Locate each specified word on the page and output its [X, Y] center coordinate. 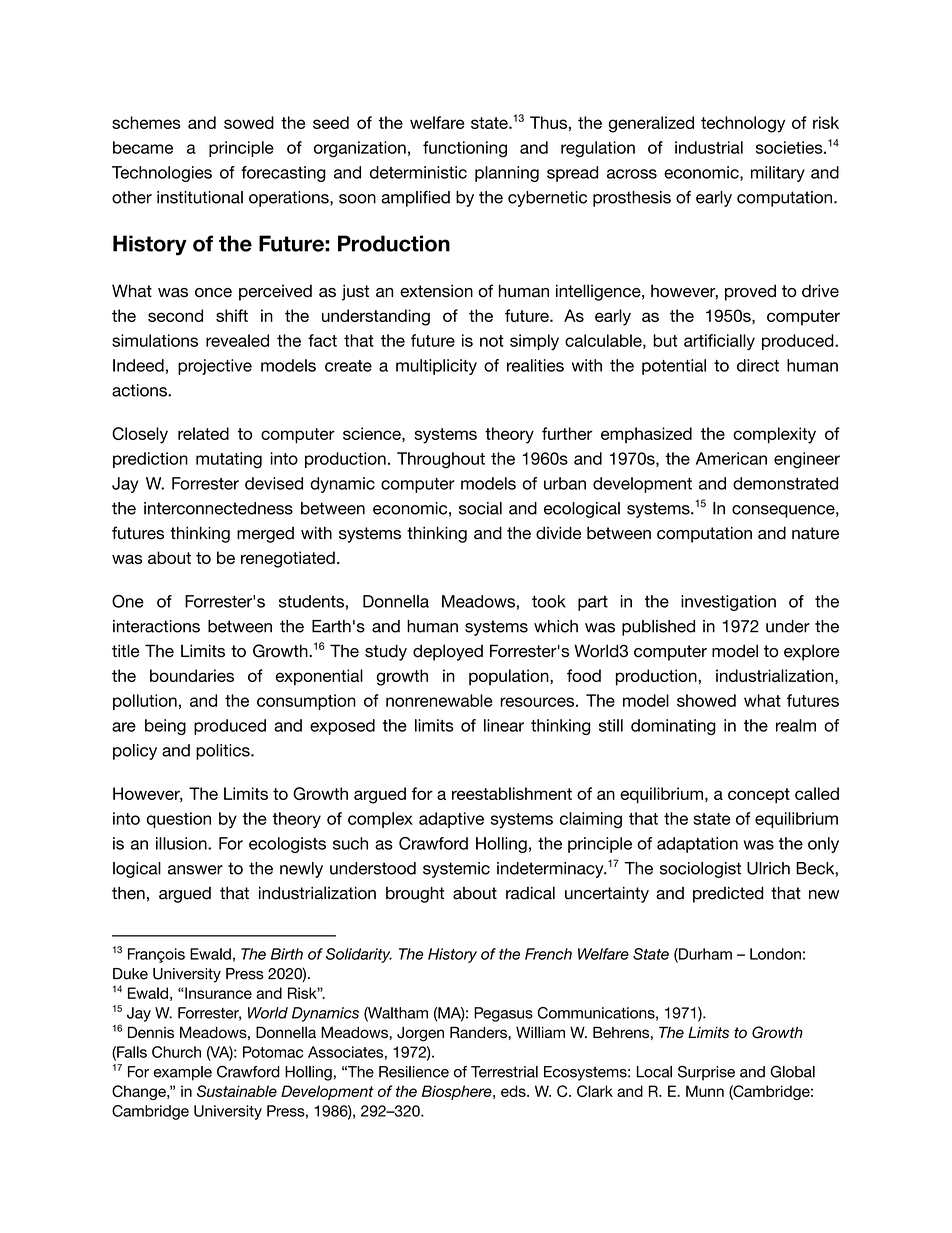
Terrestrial [504, 1072]
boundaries [192, 675]
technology [743, 124]
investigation [728, 603]
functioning [465, 149]
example [183, 1073]
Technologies [162, 174]
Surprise [706, 1073]
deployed [448, 652]
